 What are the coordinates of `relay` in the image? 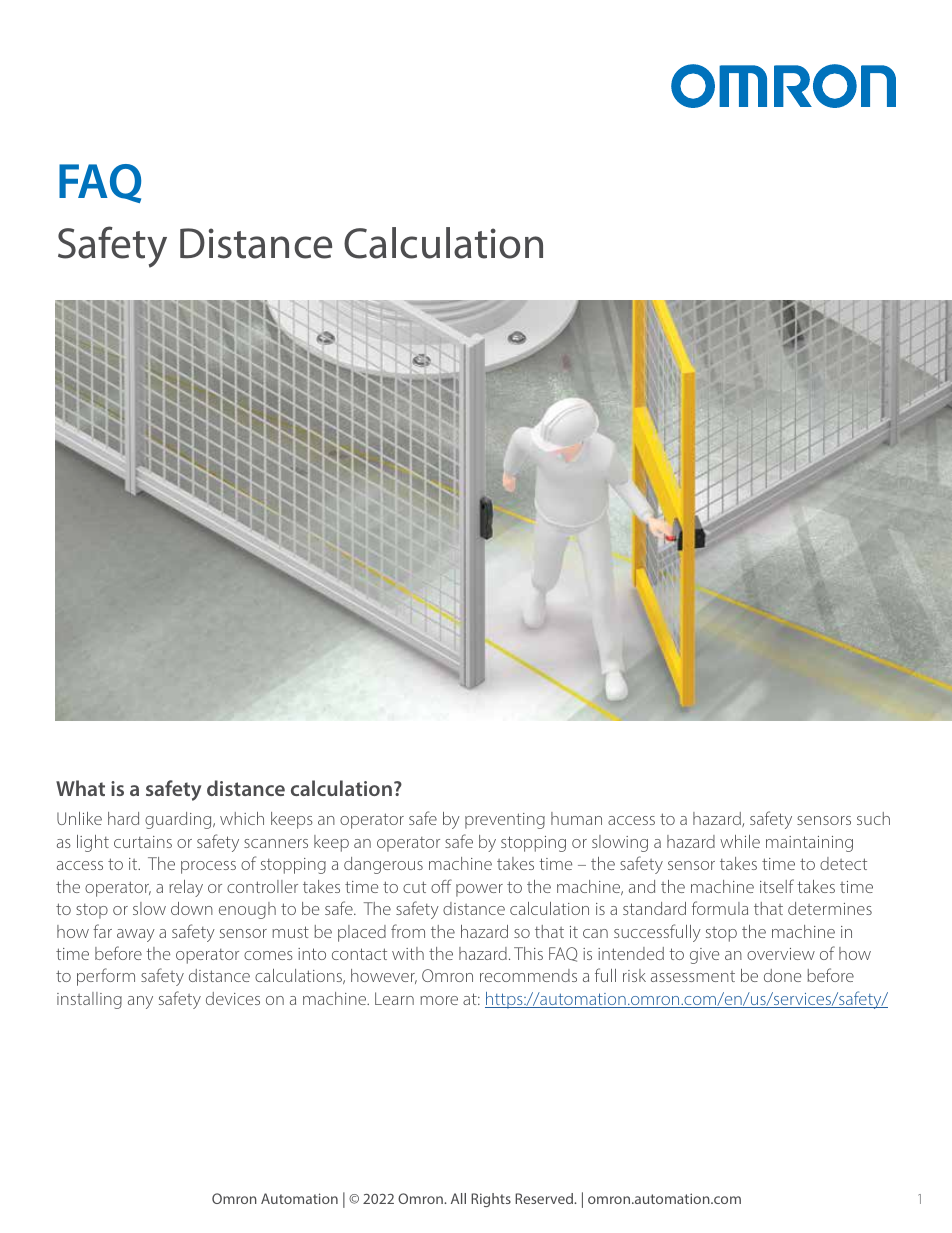 It's located at (186, 888).
